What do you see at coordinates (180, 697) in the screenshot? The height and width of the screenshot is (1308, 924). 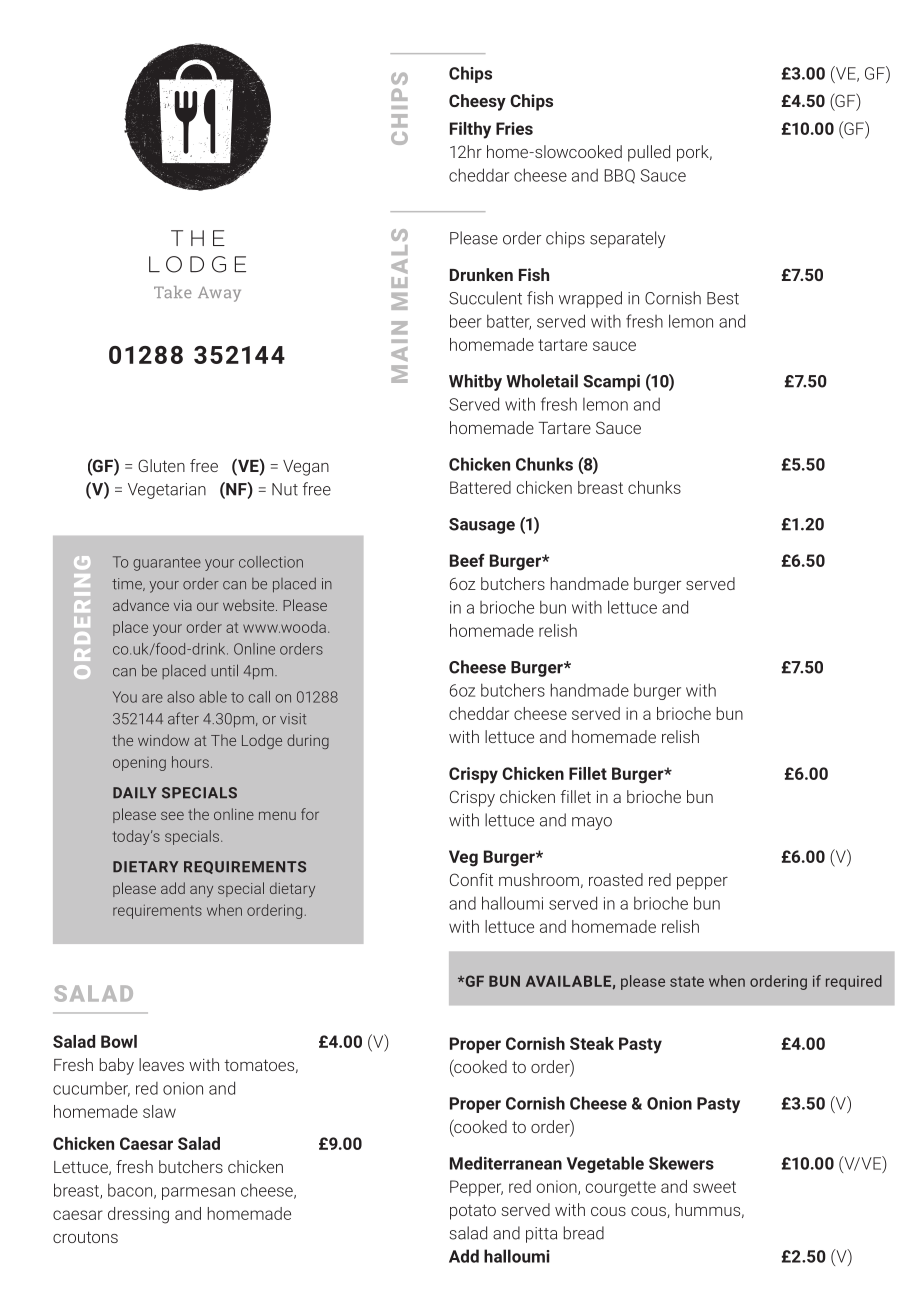 I see `also` at bounding box center [180, 697].
